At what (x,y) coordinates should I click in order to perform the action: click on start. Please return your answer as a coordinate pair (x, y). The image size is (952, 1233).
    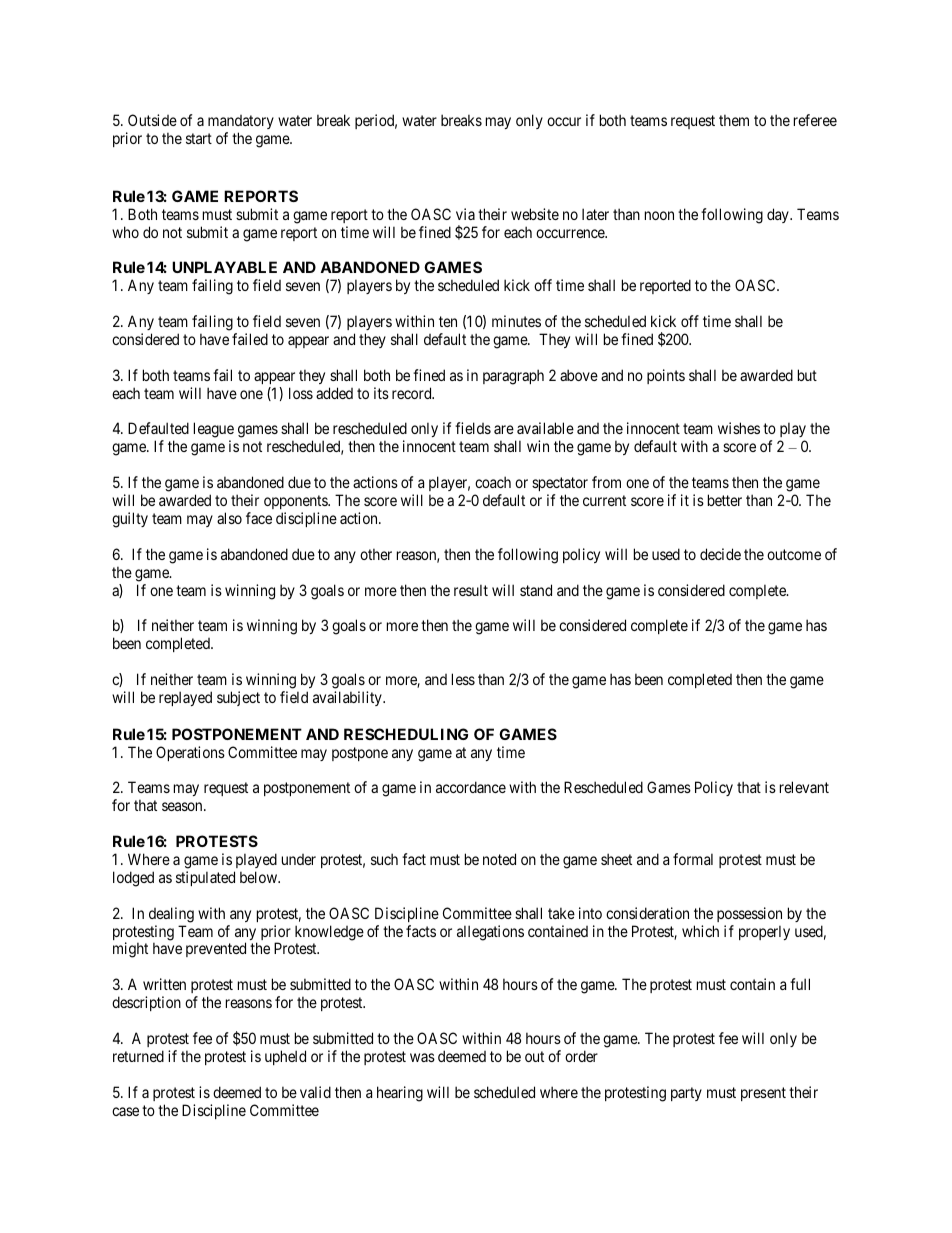
    Looking at the image, I should click on (199, 138).
